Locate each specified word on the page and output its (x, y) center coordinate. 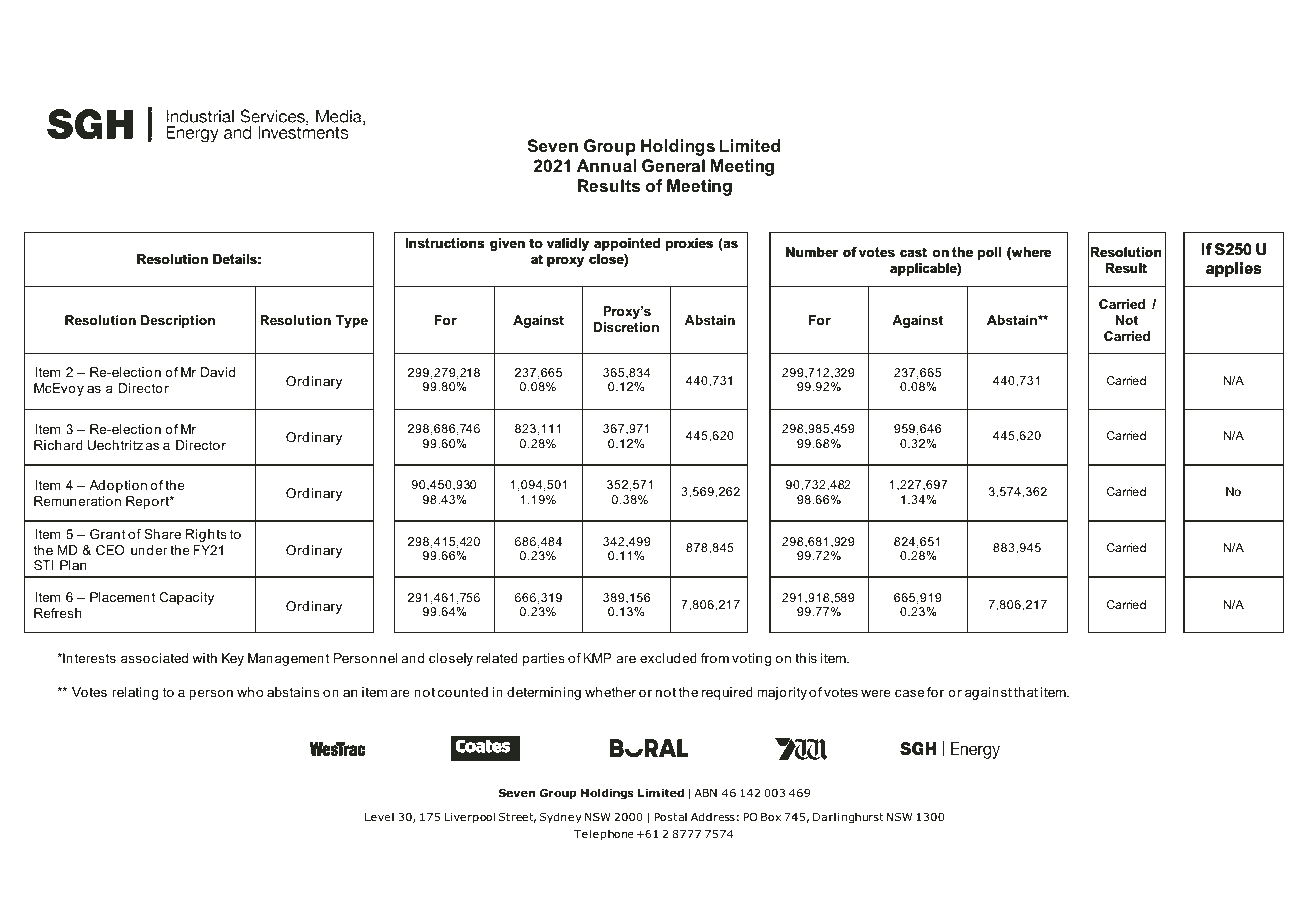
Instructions (445, 243)
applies (1233, 269)
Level (379, 816)
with (204, 658)
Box (771, 817)
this (806, 658)
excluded (668, 658)
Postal (670, 816)
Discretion (626, 327)
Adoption (118, 486)
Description (178, 321)
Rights (206, 535)
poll (989, 253)
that (1026, 692)
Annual (606, 165)
